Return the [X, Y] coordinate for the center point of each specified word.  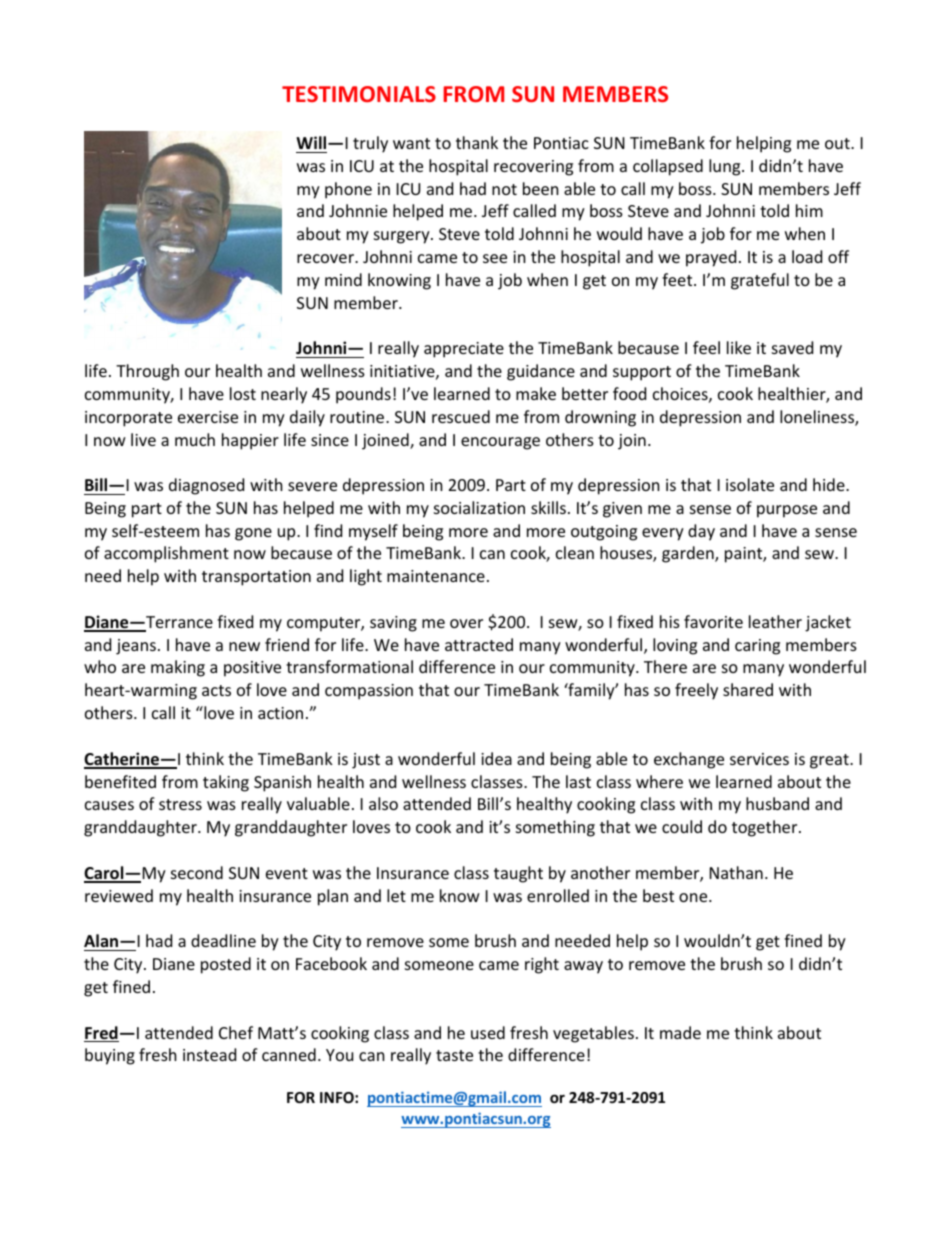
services [759, 759]
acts [216, 690]
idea [496, 758]
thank [477, 142]
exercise [208, 417]
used [488, 1032]
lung [726, 167]
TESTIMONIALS [359, 94]
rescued [461, 416]
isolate [750, 484]
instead [209, 1054]
